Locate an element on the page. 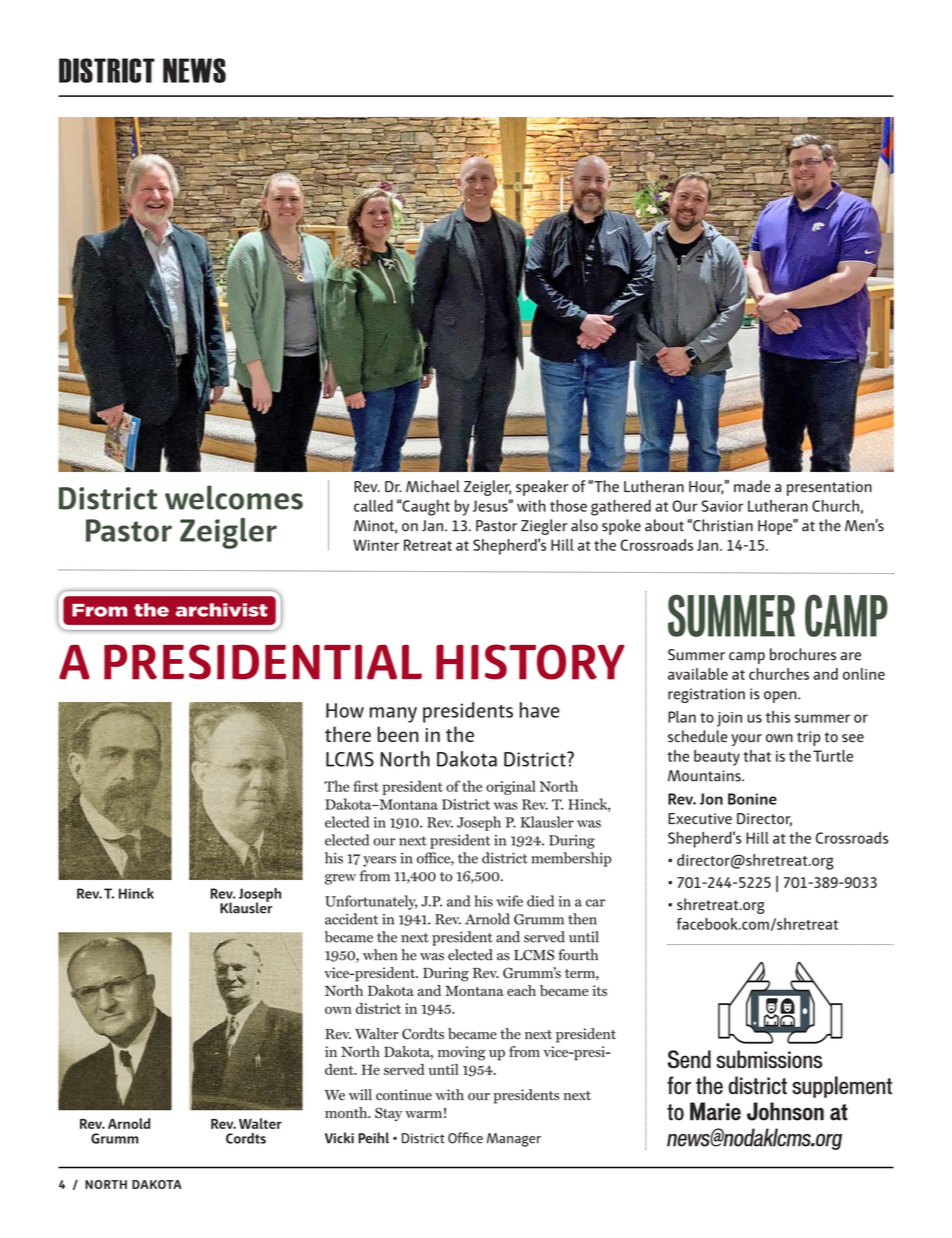 The width and height of the page is (952, 1238). welcomes is located at coordinates (234, 497).
